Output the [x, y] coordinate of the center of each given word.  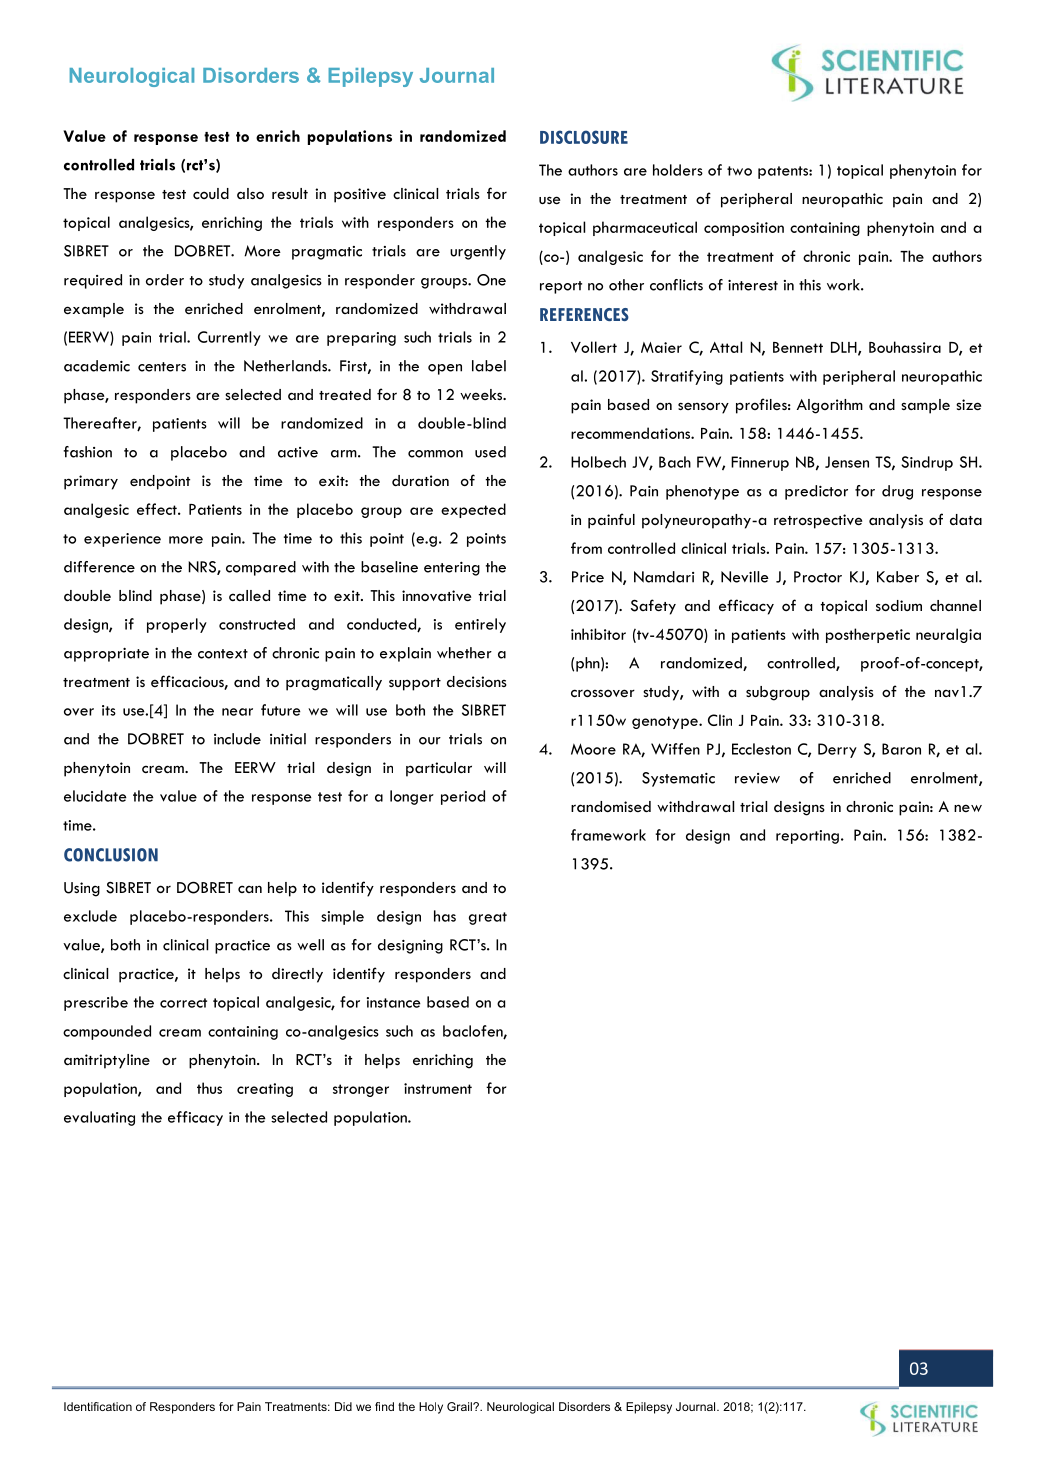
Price [588, 577]
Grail [460, 1406]
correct [183, 1003]
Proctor [818, 577]
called [249, 595]
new [968, 808]
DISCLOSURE [584, 137]
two [739, 171]
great [488, 918]
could [211, 193]
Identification [98, 1406]
